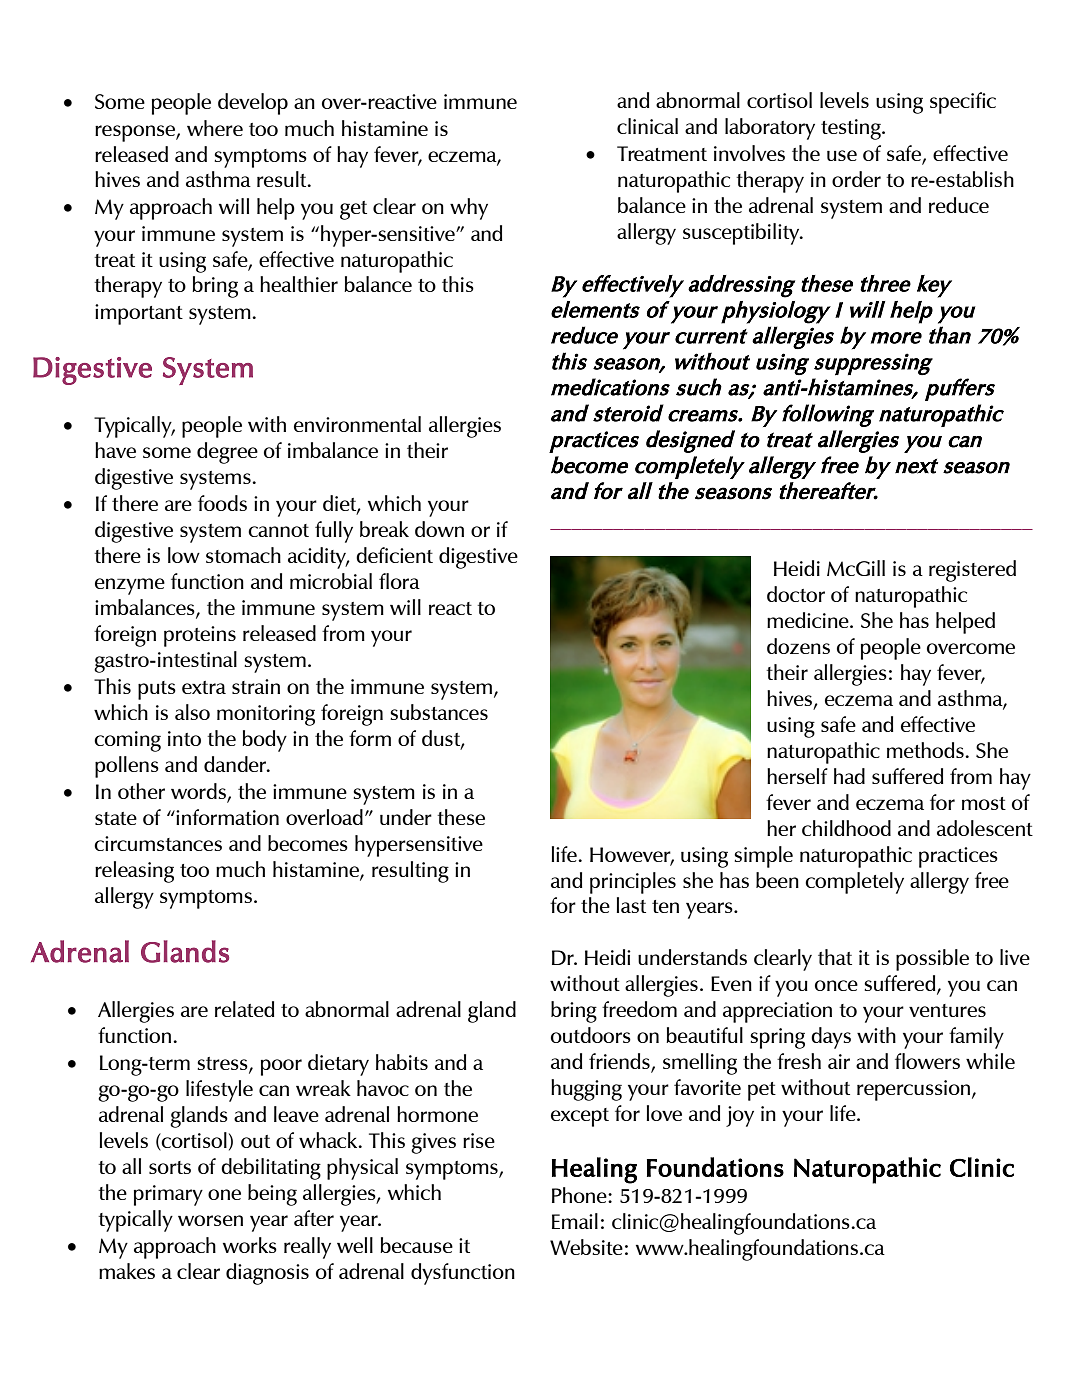 The height and width of the screenshot is (1383, 1069). Describe the element at coordinates (926, 750) in the screenshot. I see `methods` at that location.
